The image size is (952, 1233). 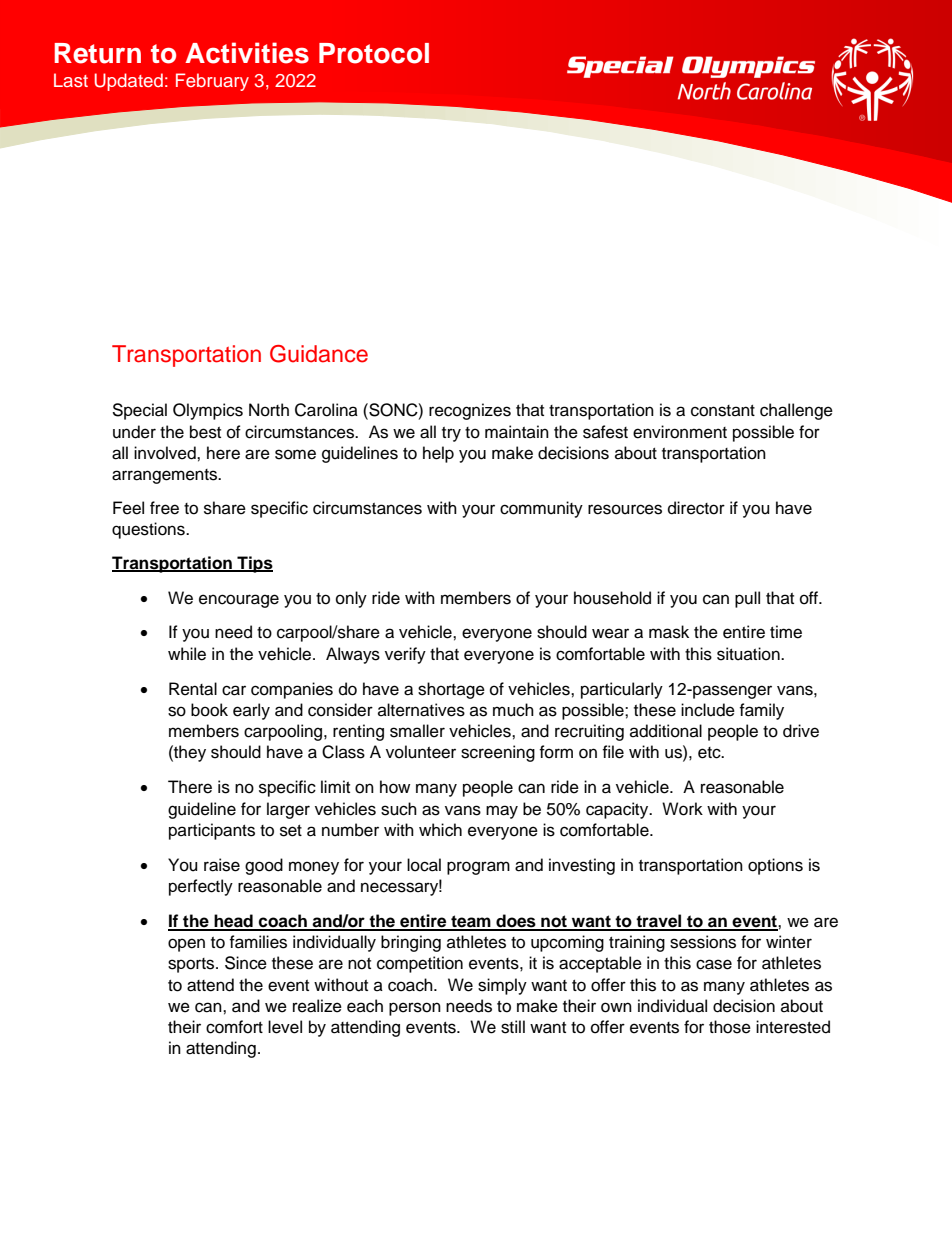 What do you see at coordinates (129, 82) in the screenshot?
I see `Updated` at bounding box center [129, 82].
